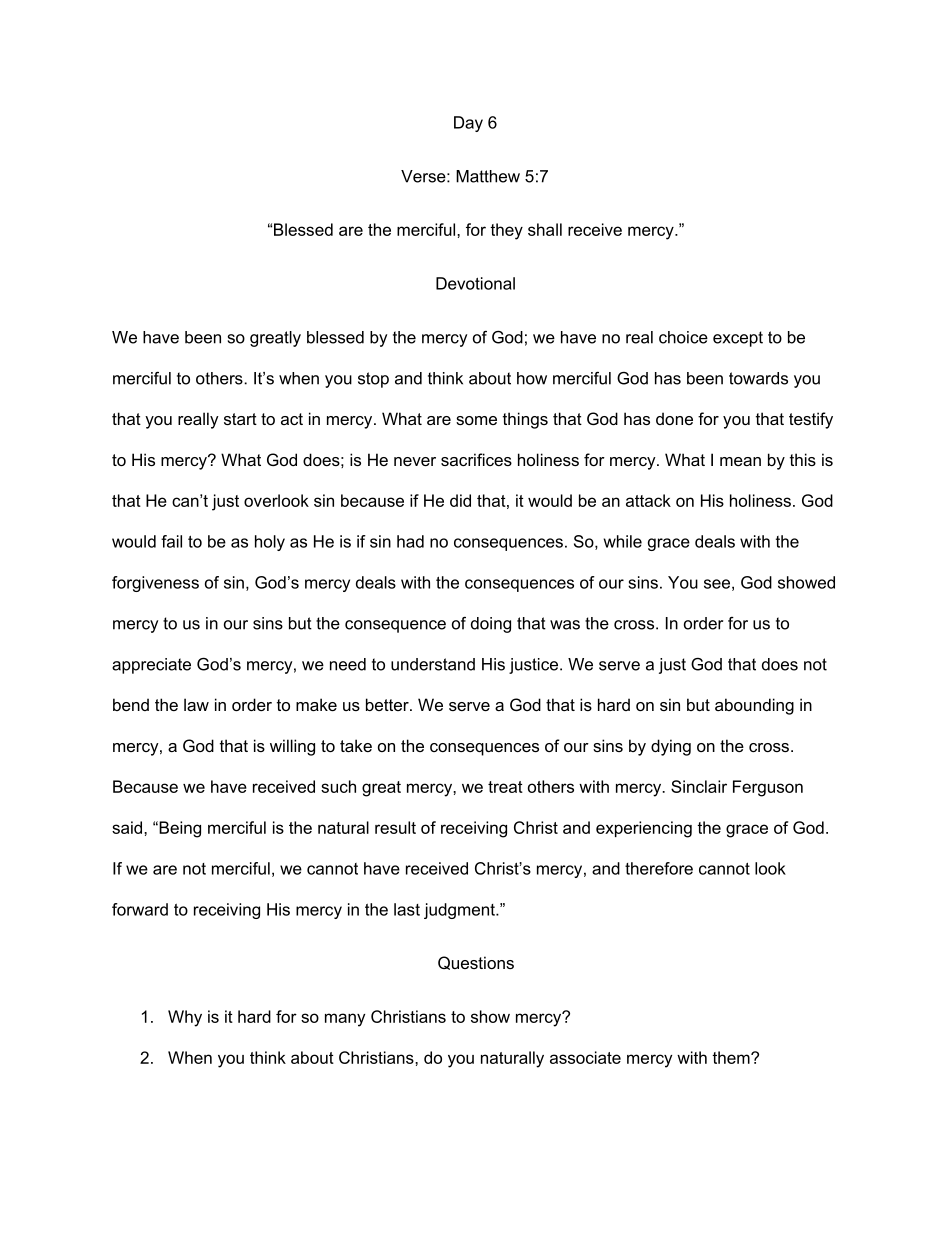 The image size is (952, 1233). I want to click on law, so click(196, 704).
